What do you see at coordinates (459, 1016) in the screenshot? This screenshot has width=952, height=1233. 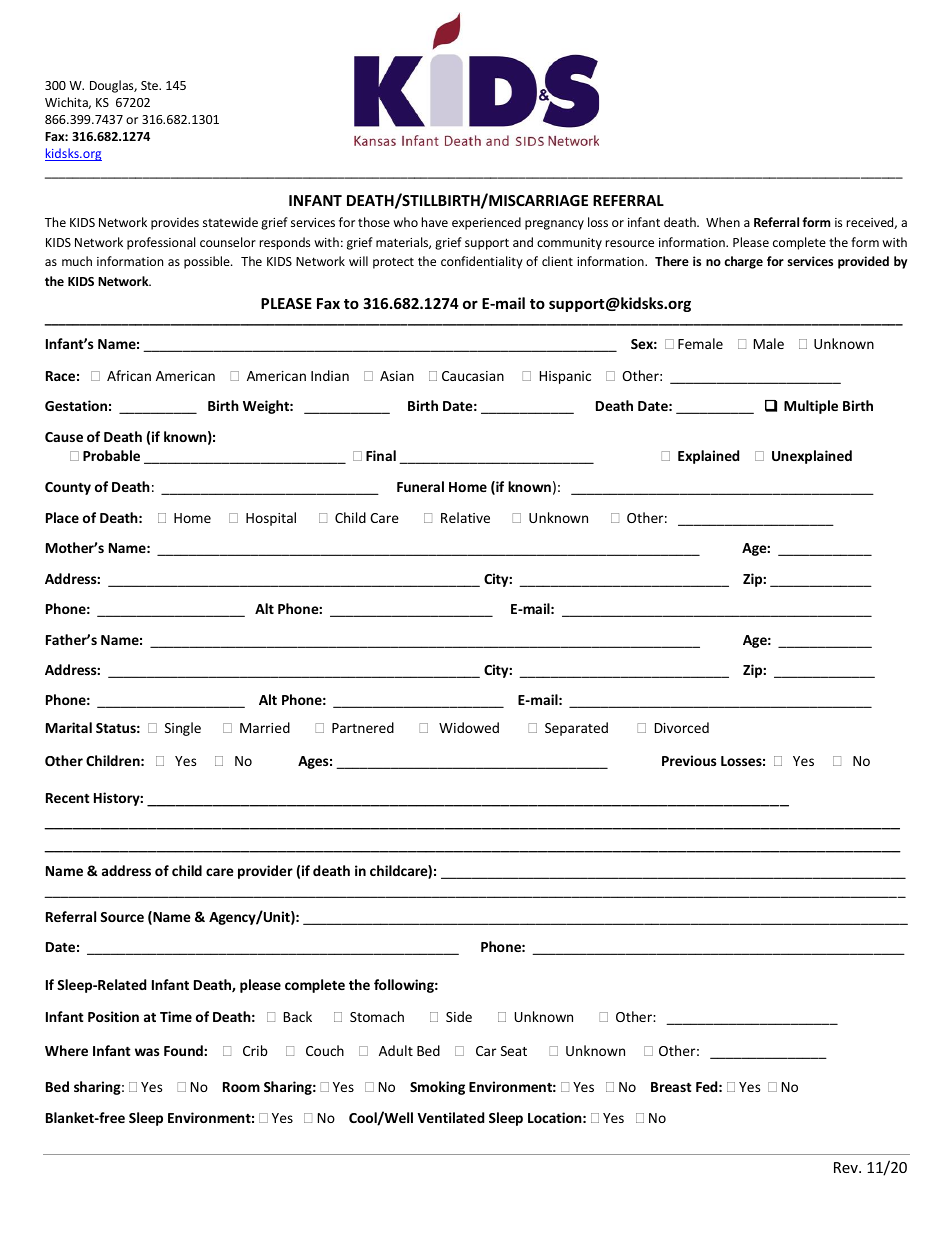 I see `Side` at bounding box center [459, 1016].
